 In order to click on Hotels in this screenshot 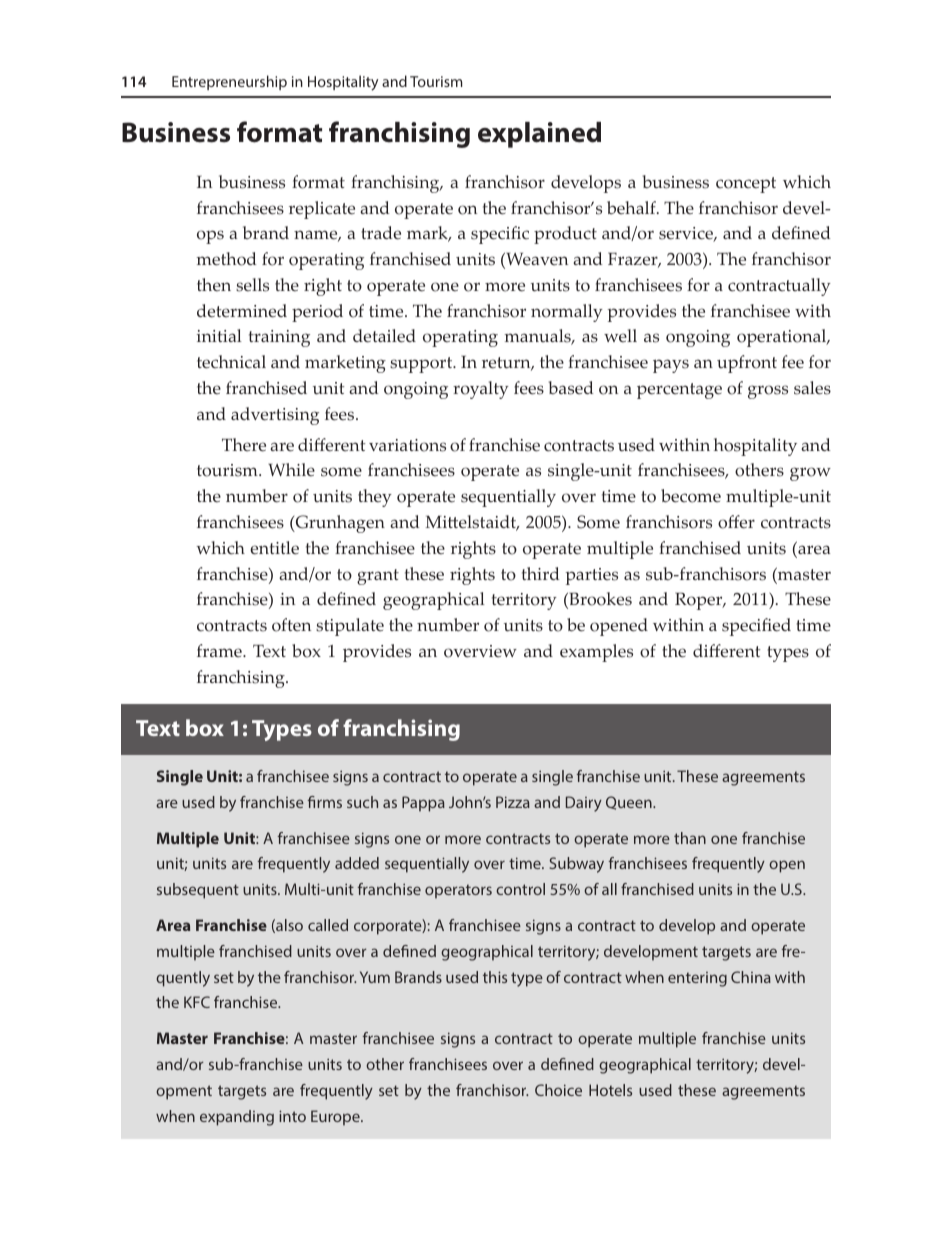, I will do `click(610, 1090)`.
